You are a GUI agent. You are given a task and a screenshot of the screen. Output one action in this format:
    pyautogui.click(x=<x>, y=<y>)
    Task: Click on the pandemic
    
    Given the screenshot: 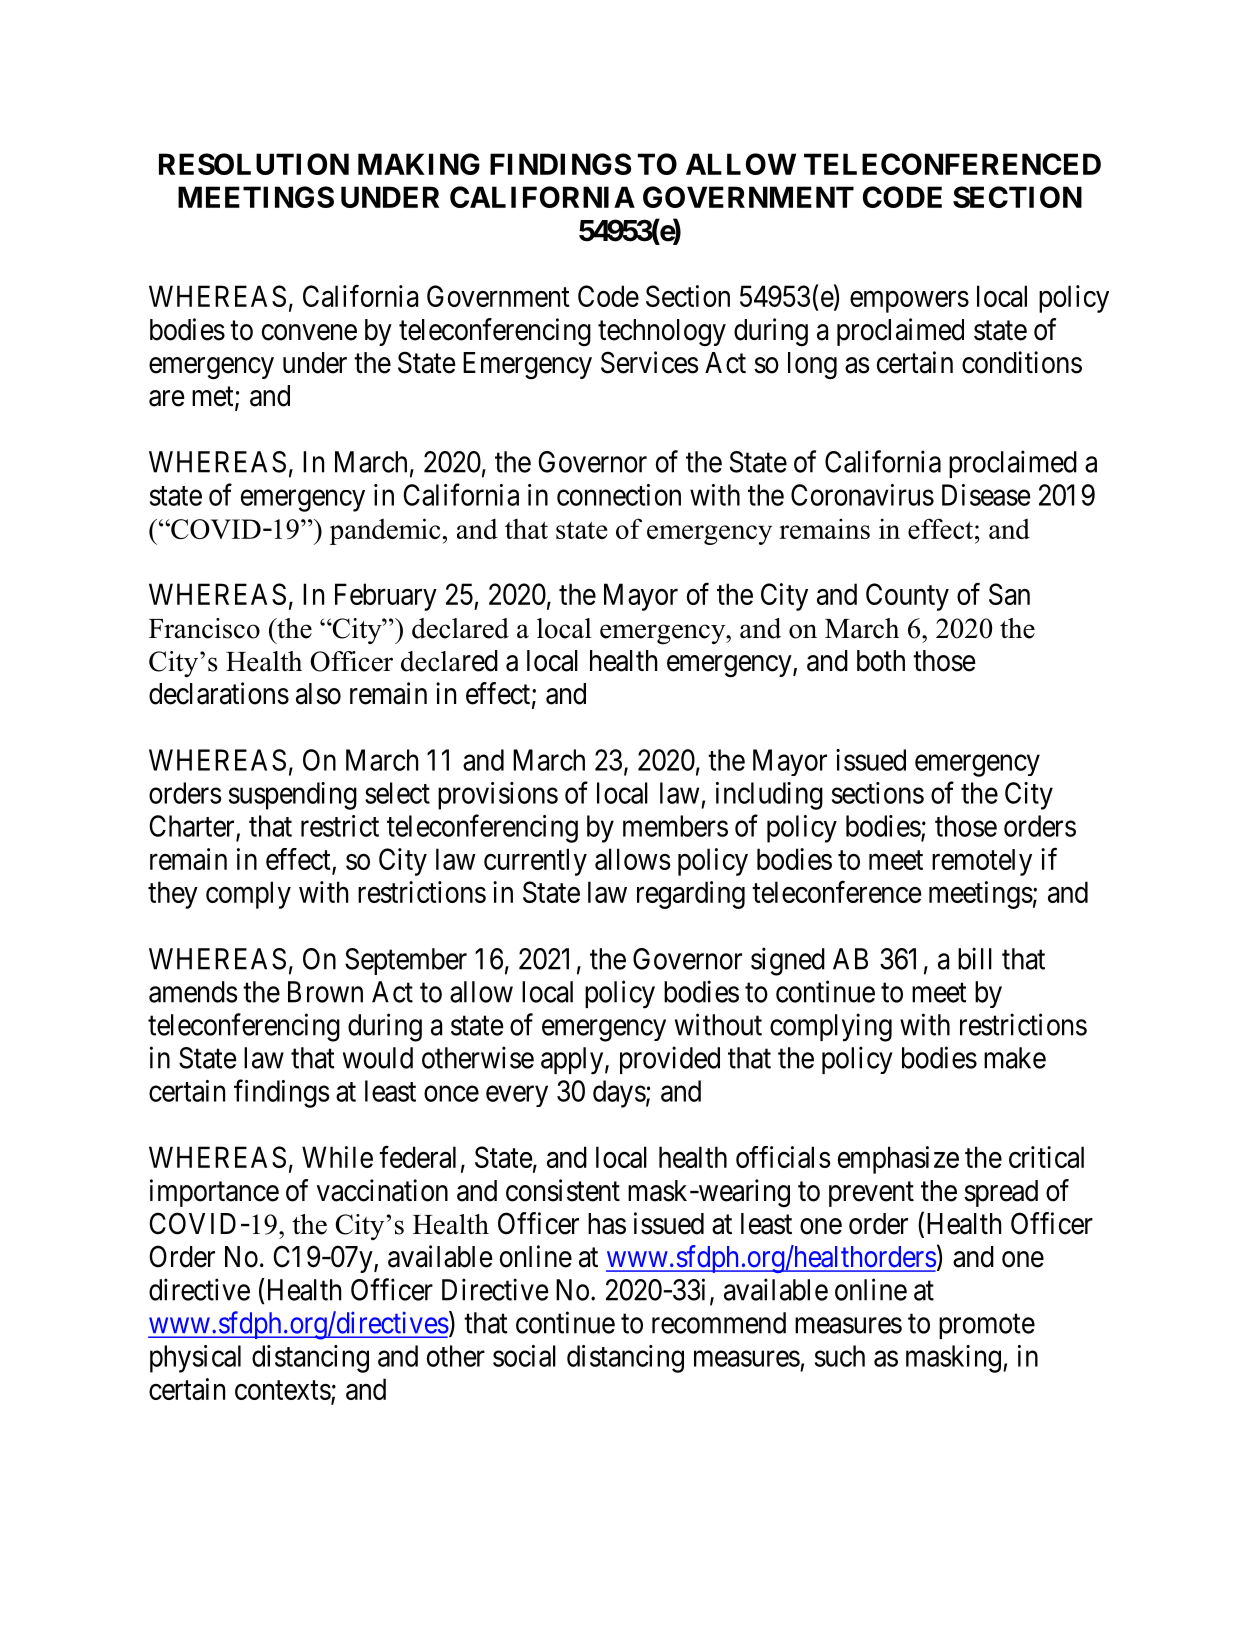 What is the action you would take?
    pyautogui.click(x=385, y=531)
